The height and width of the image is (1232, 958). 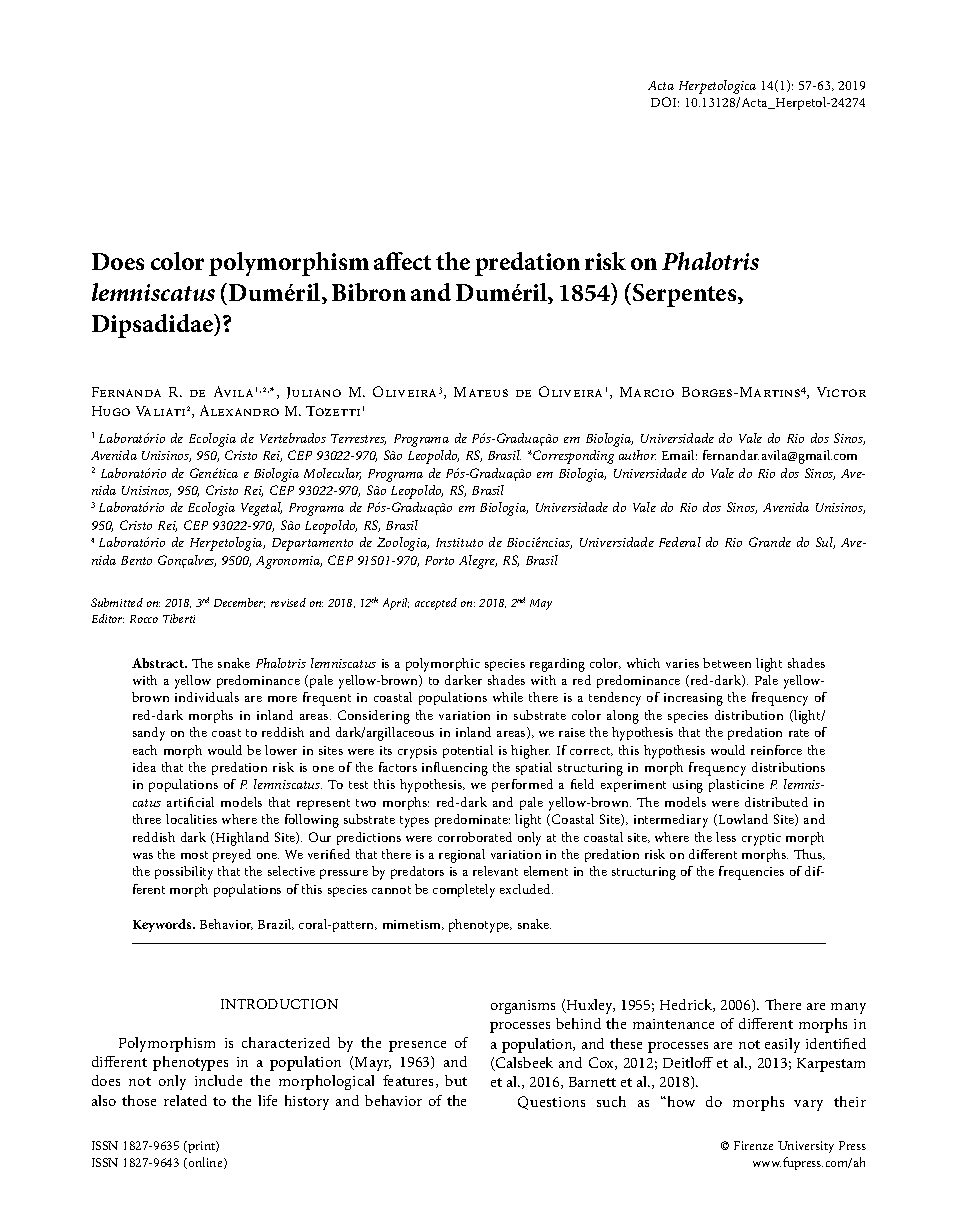 I want to click on December, so click(x=239, y=603).
